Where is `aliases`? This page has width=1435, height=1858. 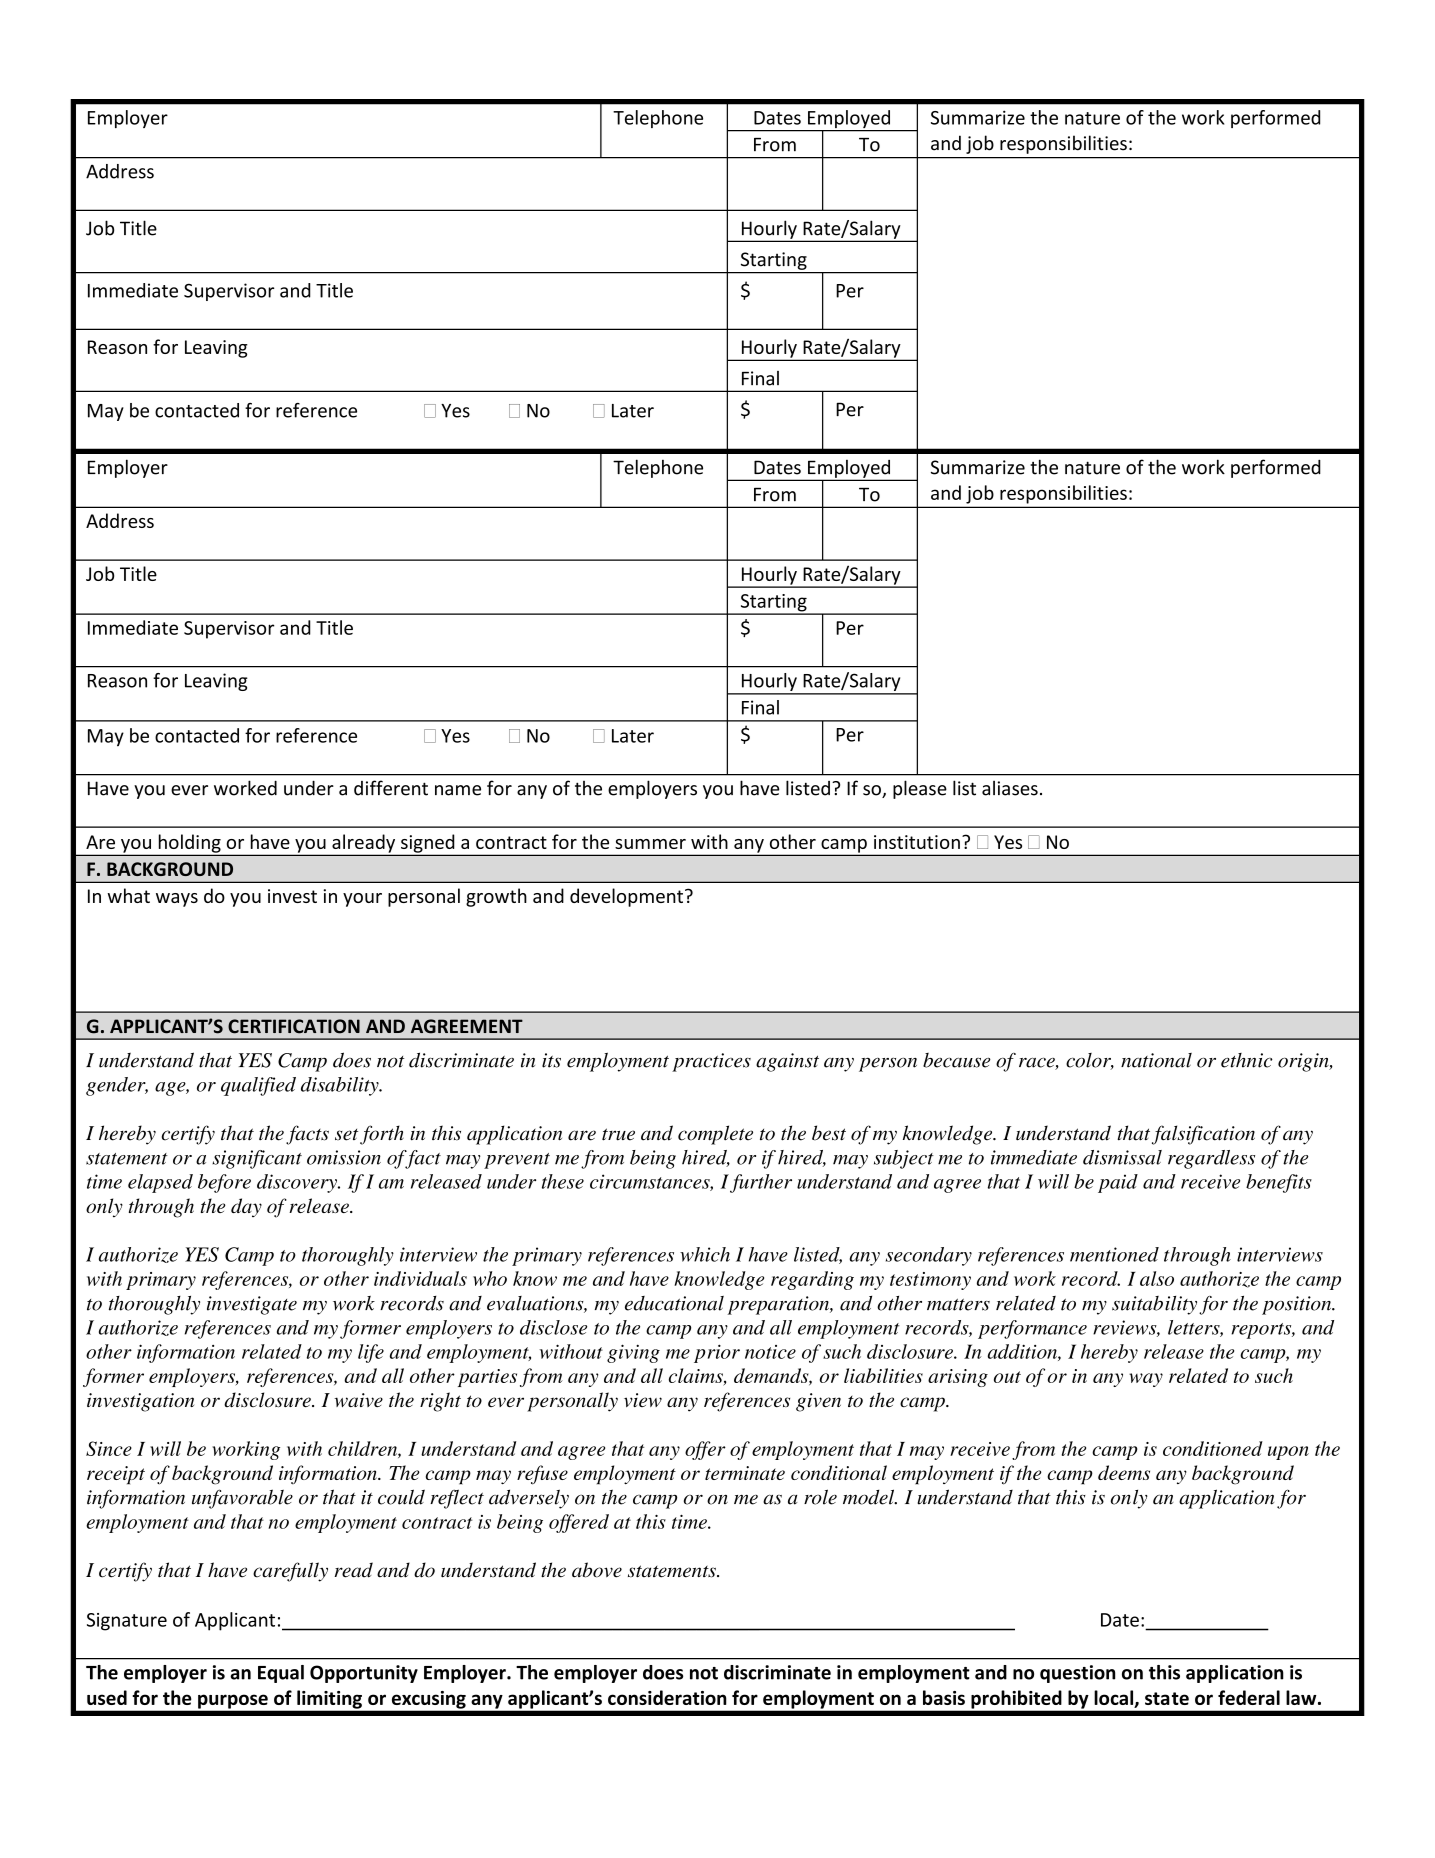
aliases is located at coordinates (1010, 788).
